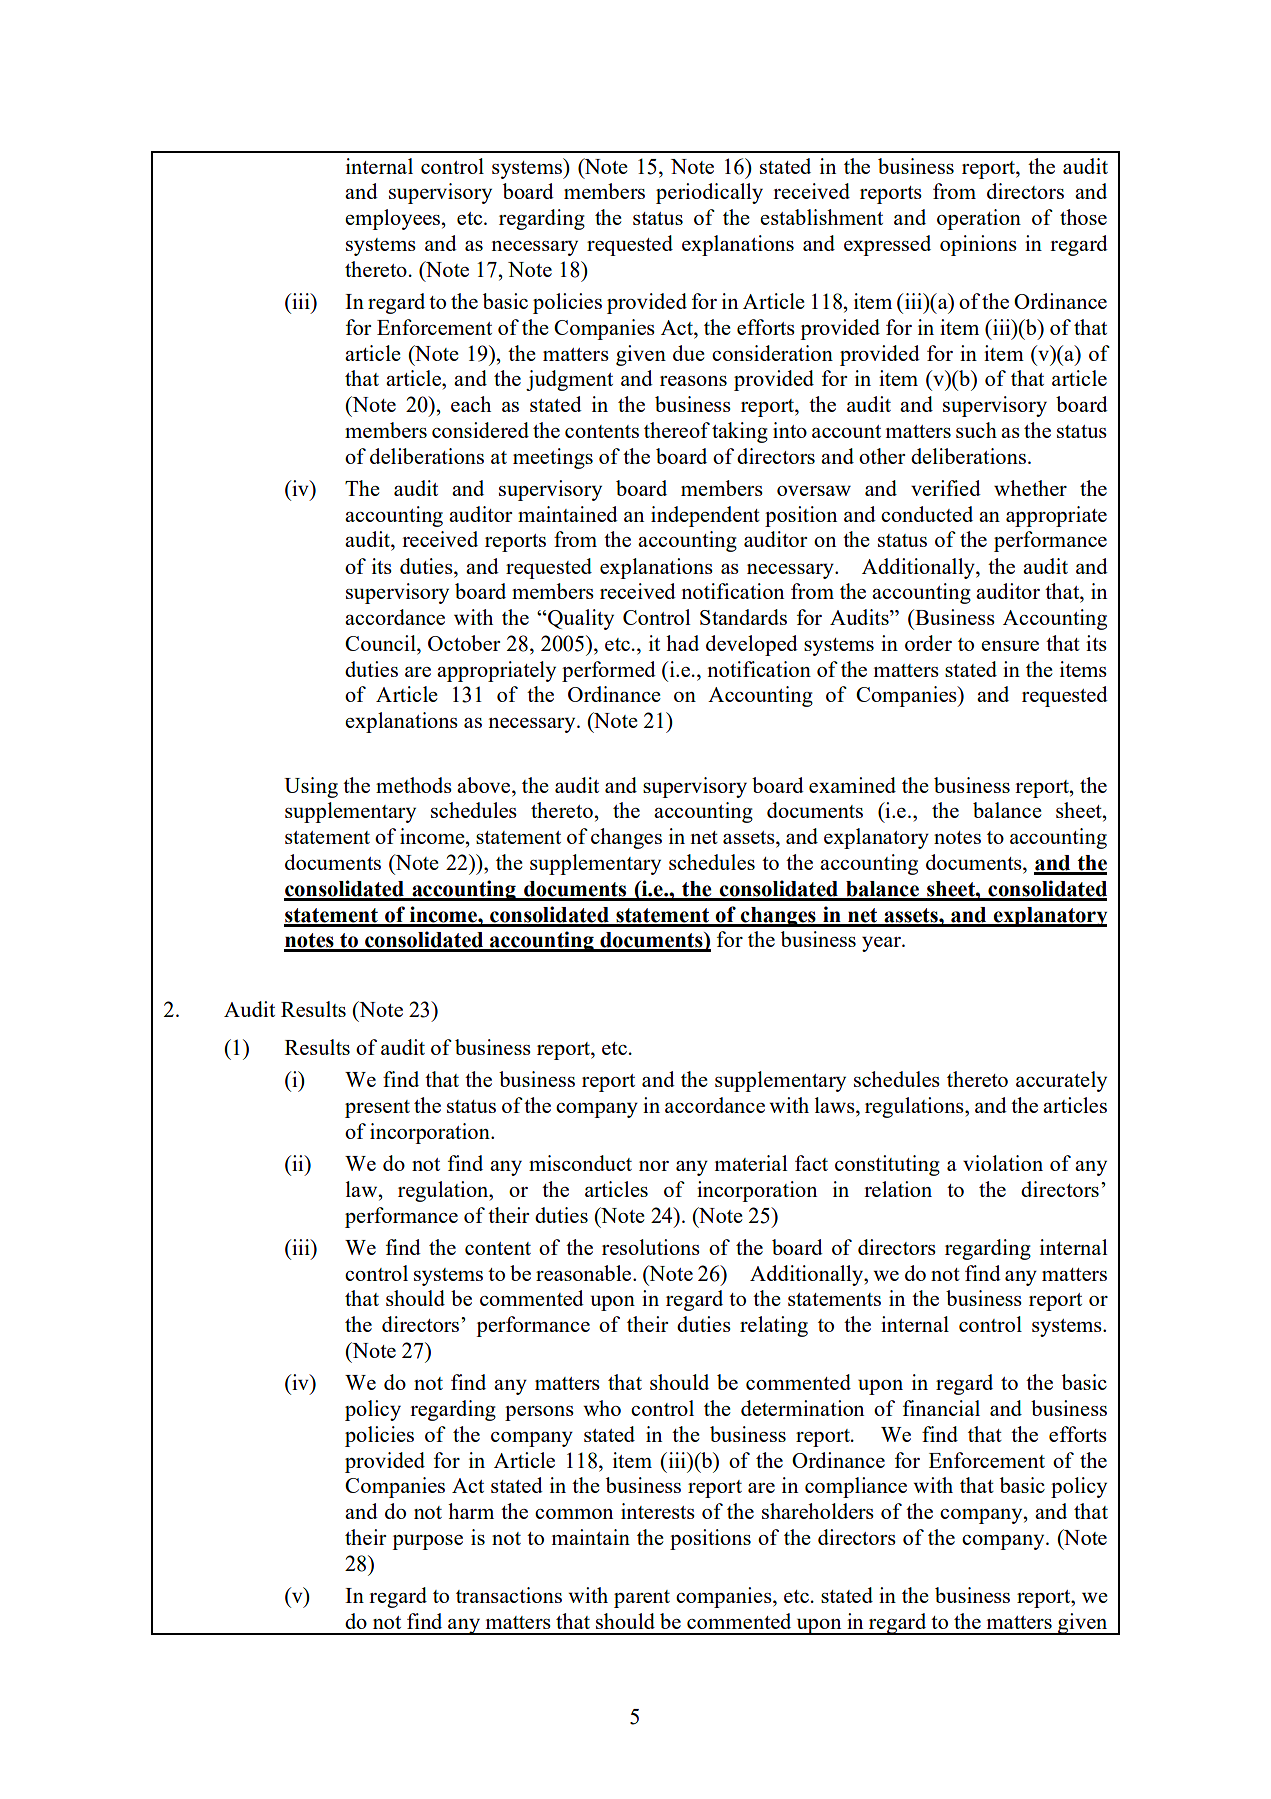  I want to click on Council, so click(381, 643).
